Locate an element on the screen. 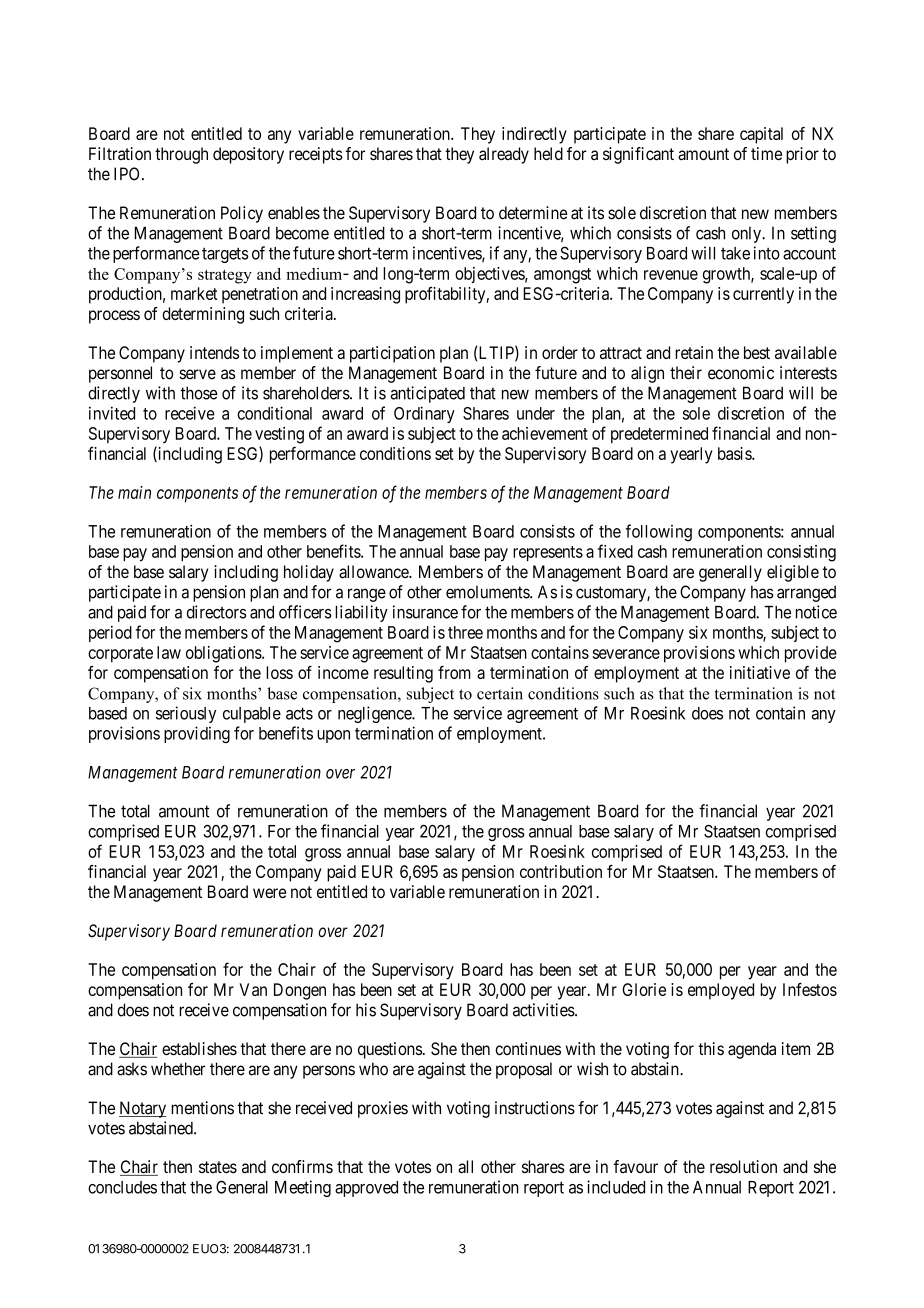 Image resolution: width=924 pixels, height=1308 pixels. those is located at coordinates (198, 393).
